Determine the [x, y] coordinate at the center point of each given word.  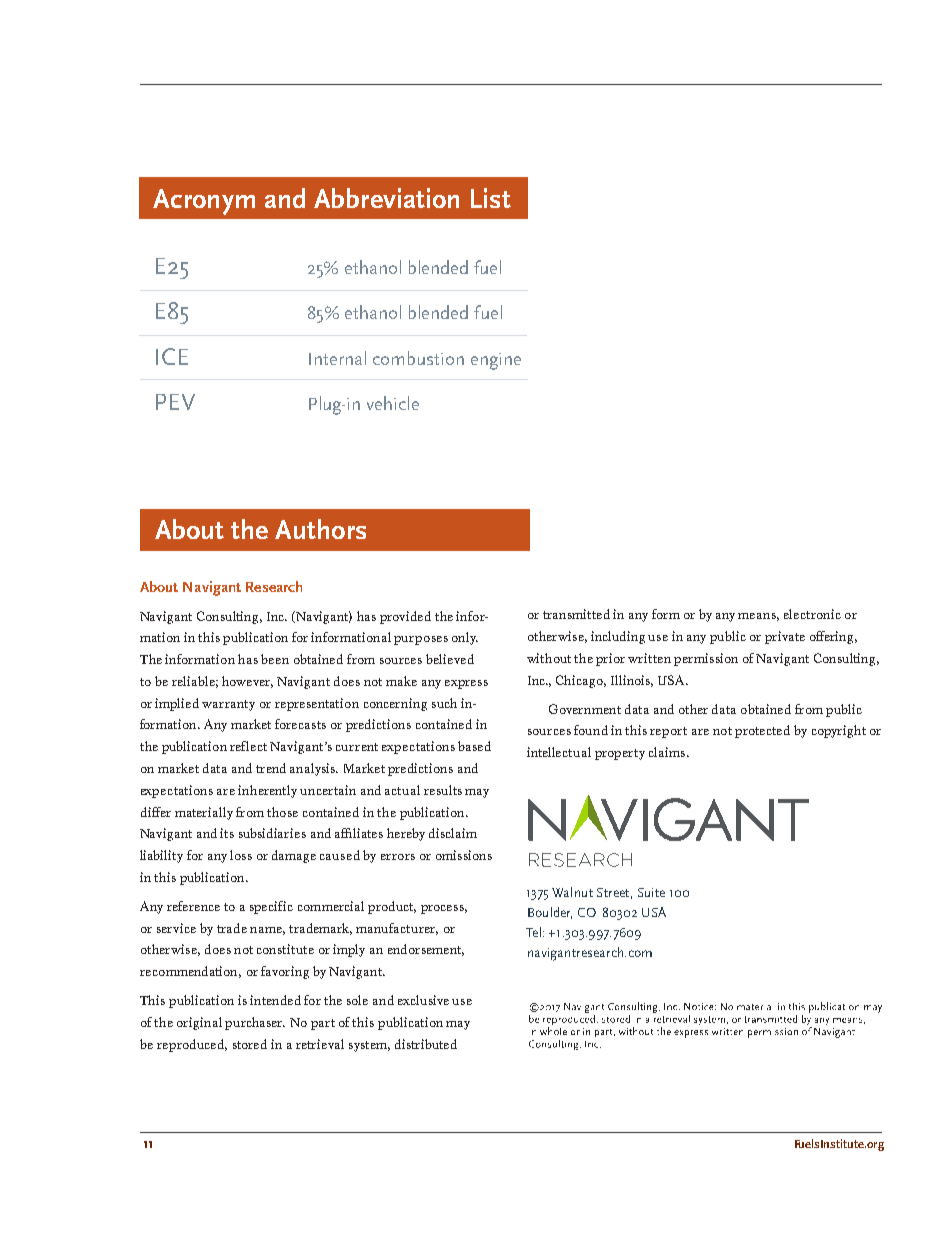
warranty [228, 705]
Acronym [204, 202]
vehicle [393, 403]
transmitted [576, 614]
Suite [651, 892]
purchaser [255, 1023]
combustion [418, 358]
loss [241, 855]
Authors [320, 529]
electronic [812, 614]
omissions [464, 855]
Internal [337, 358]
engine [496, 361]
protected [762, 731]
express [466, 684]
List [491, 198]
